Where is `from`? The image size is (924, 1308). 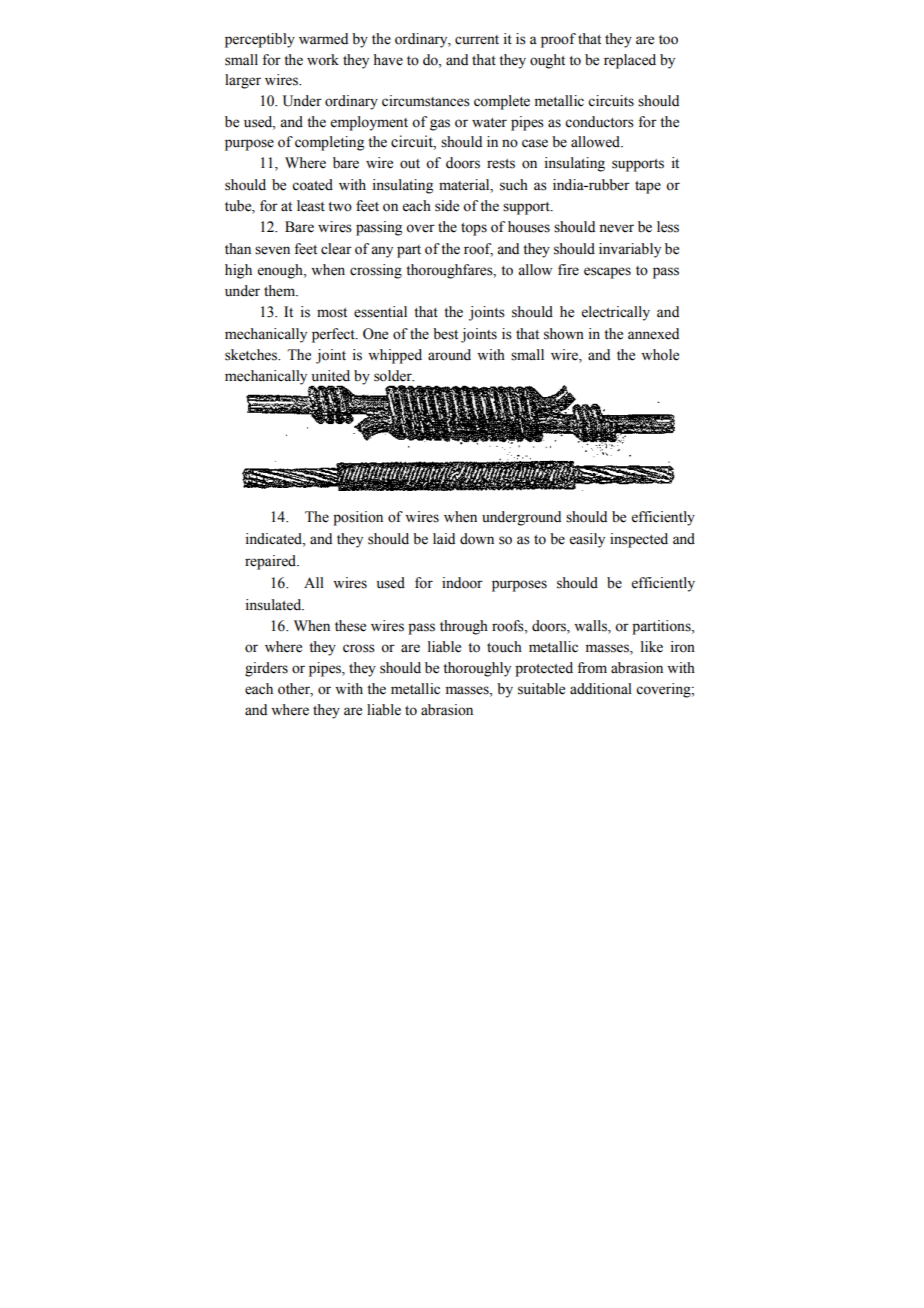
from is located at coordinates (592, 668).
